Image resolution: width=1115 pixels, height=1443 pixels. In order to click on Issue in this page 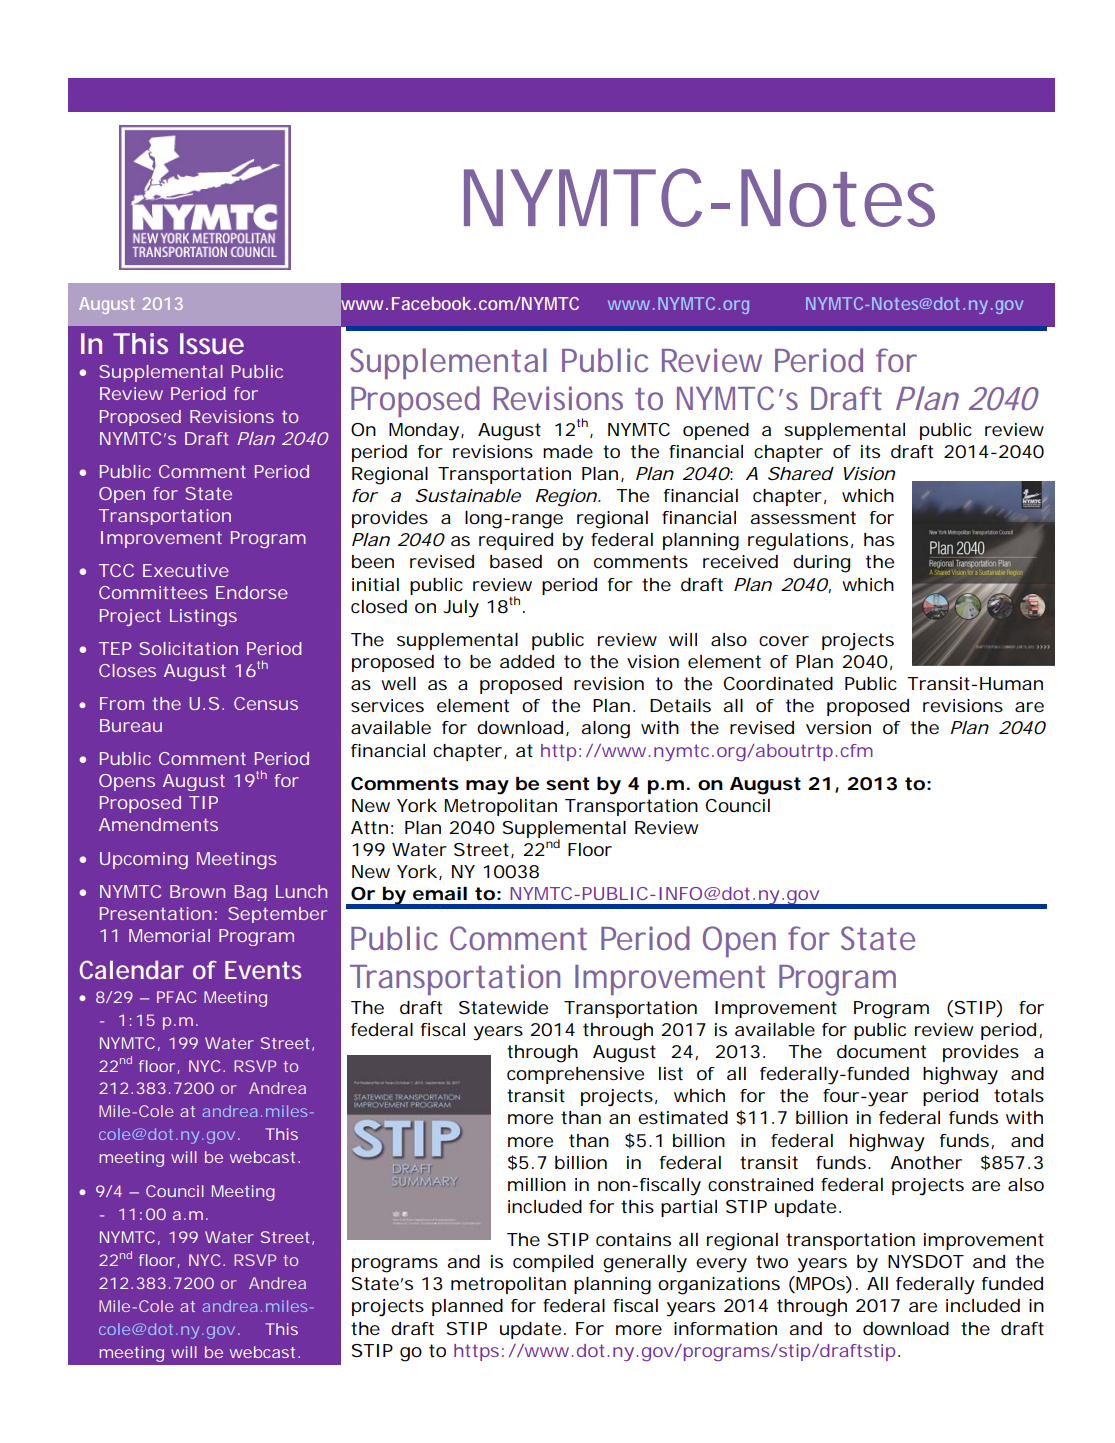, I will do `click(212, 343)`.
